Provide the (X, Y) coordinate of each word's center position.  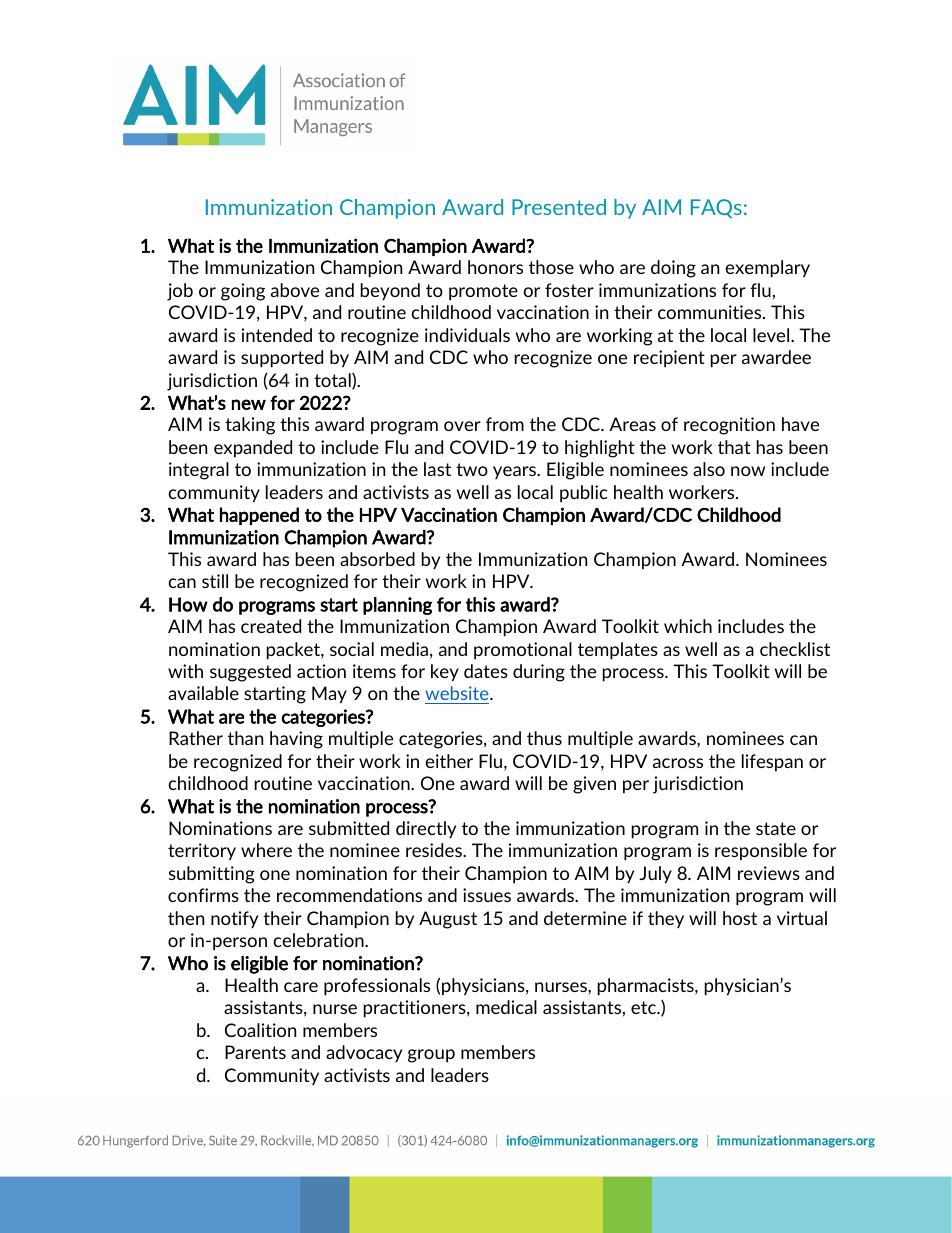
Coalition (260, 1030)
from (505, 424)
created (271, 626)
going (243, 292)
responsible (761, 851)
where (266, 850)
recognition (729, 426)
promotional (523, 651)
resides (435, 850)
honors (495, 267)
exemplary (767, 269)
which (688, 626)
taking (250, 426)
